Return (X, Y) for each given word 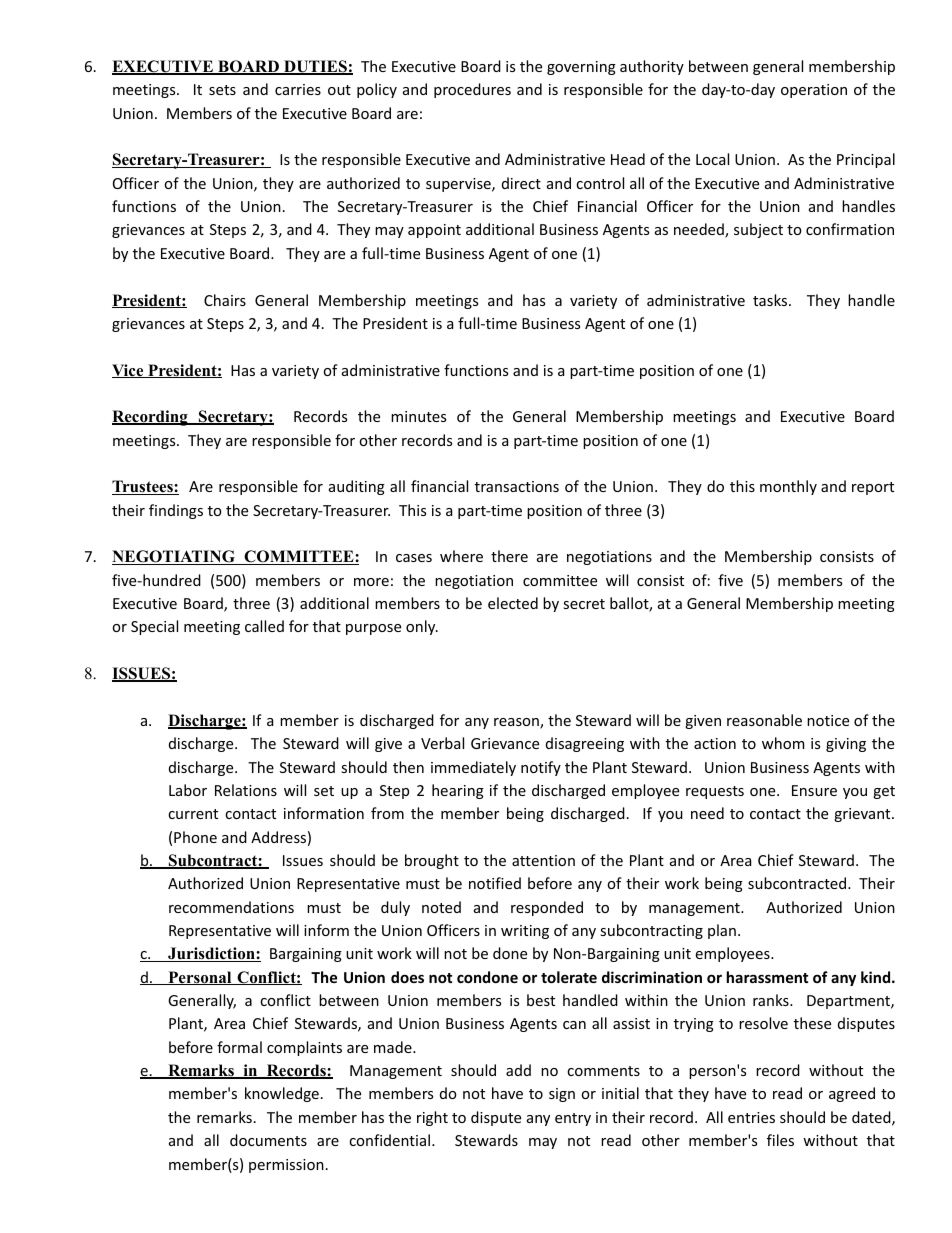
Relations (246, 790)
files (780, 1140)
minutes (418, 416)
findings (176, 511)
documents (268, 1140)
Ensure (814, 790)
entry (573, 1119)
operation (814, 91)
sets (222, 90)
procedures (472, 90)
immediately (473, 768)
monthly (788, 487)
